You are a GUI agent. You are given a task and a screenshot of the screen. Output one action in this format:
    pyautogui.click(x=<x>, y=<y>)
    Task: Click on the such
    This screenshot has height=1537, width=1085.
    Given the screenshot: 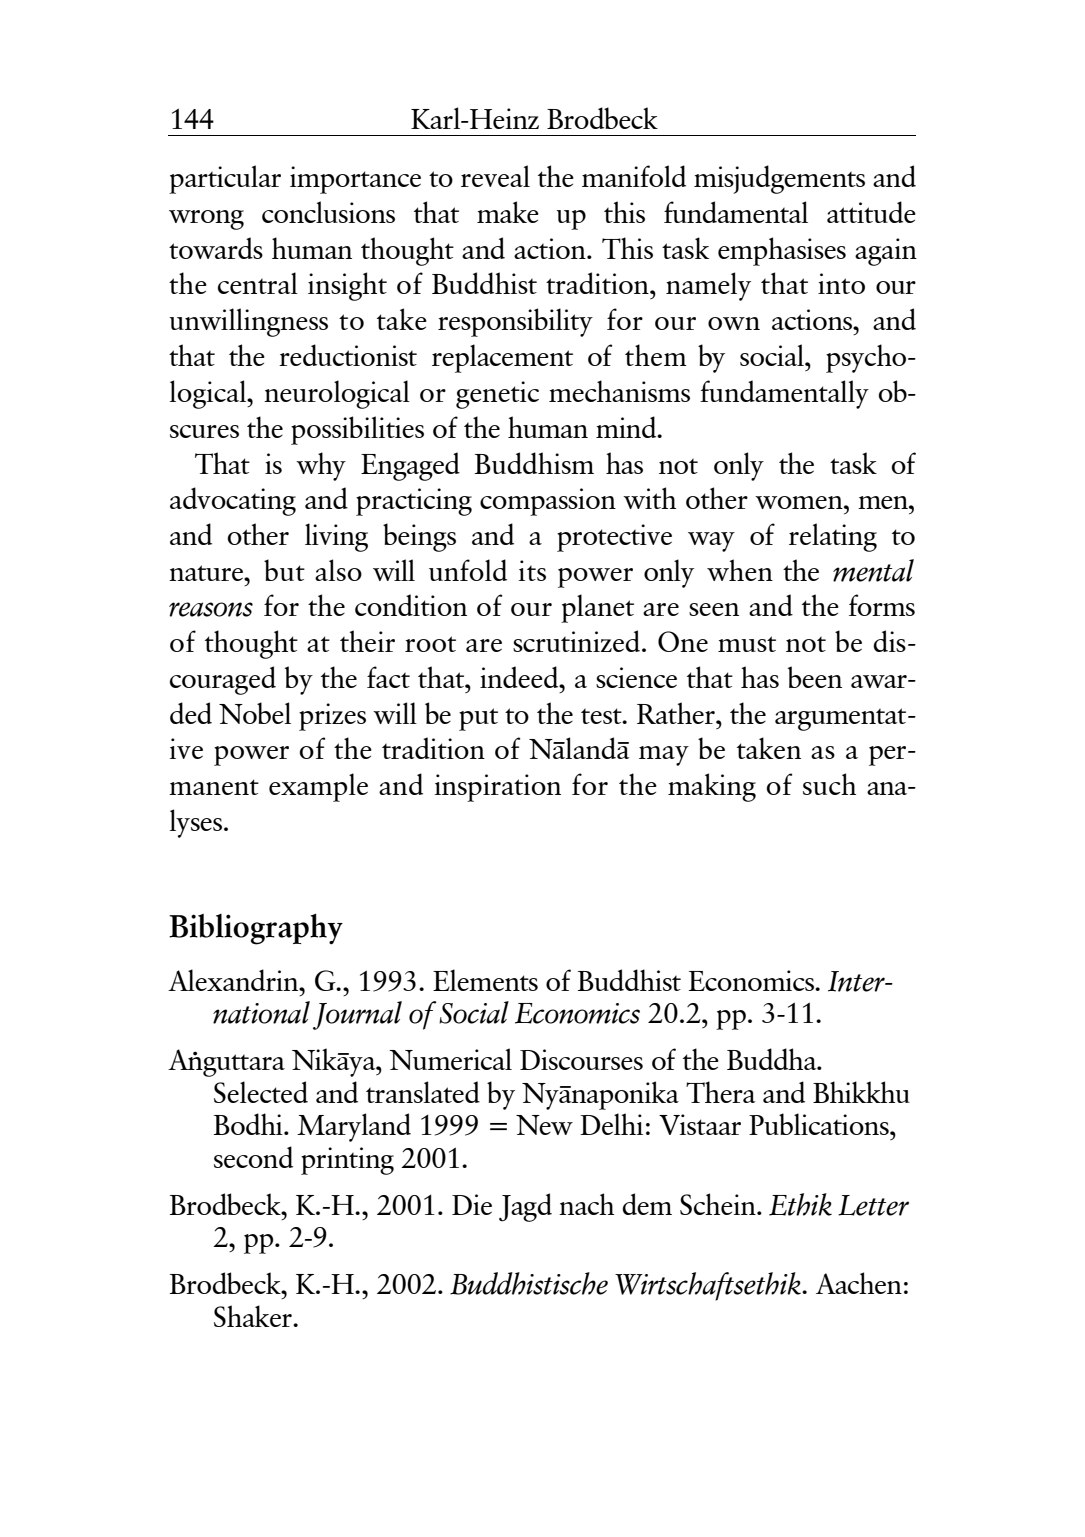 What is the action you would take?
    pyautogui.click(x=829, y=784)
